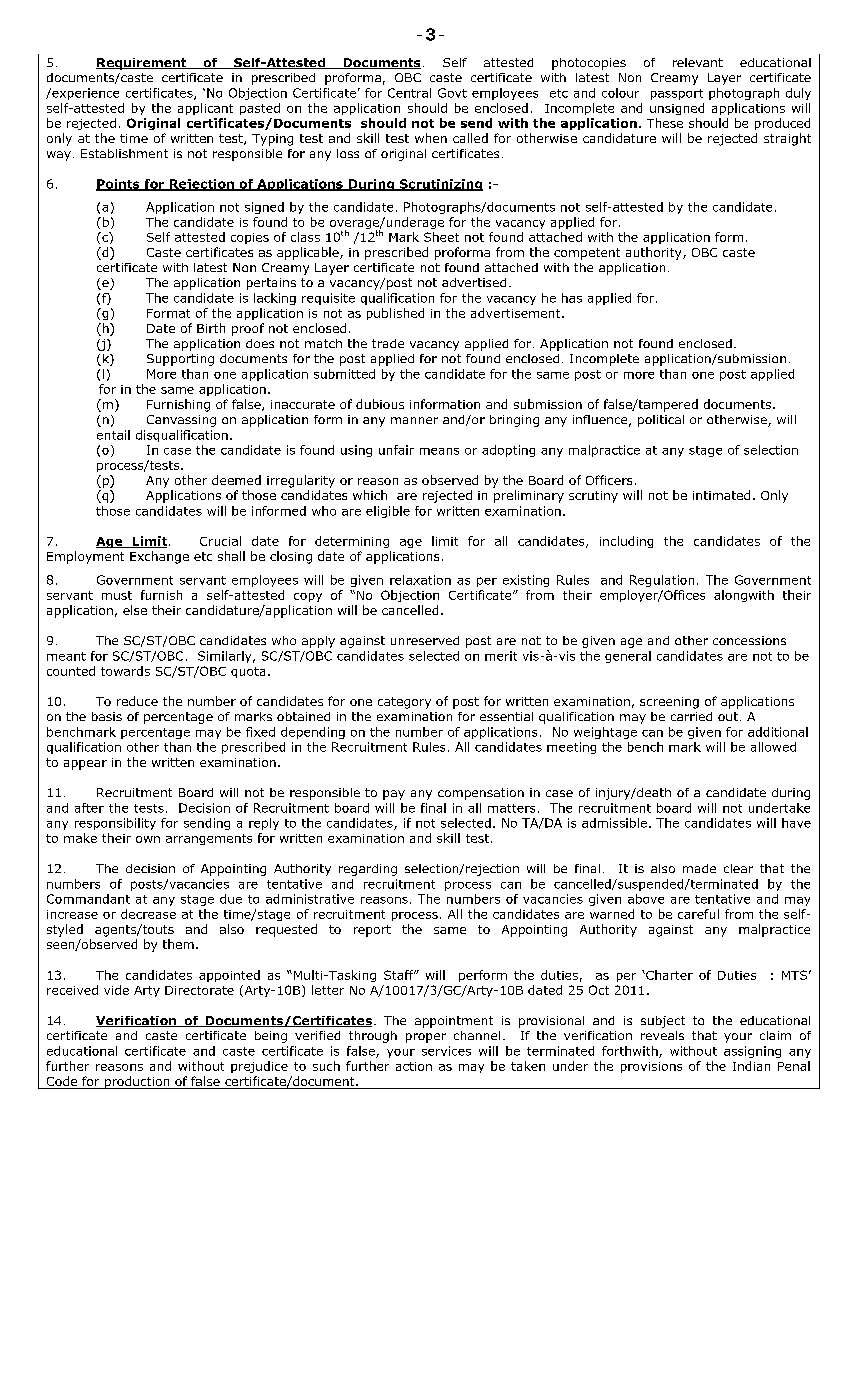 The height and width of the page is (1400, 849). Describe the element at coordinates (661, 421) in the page. I see `political` at that location.
